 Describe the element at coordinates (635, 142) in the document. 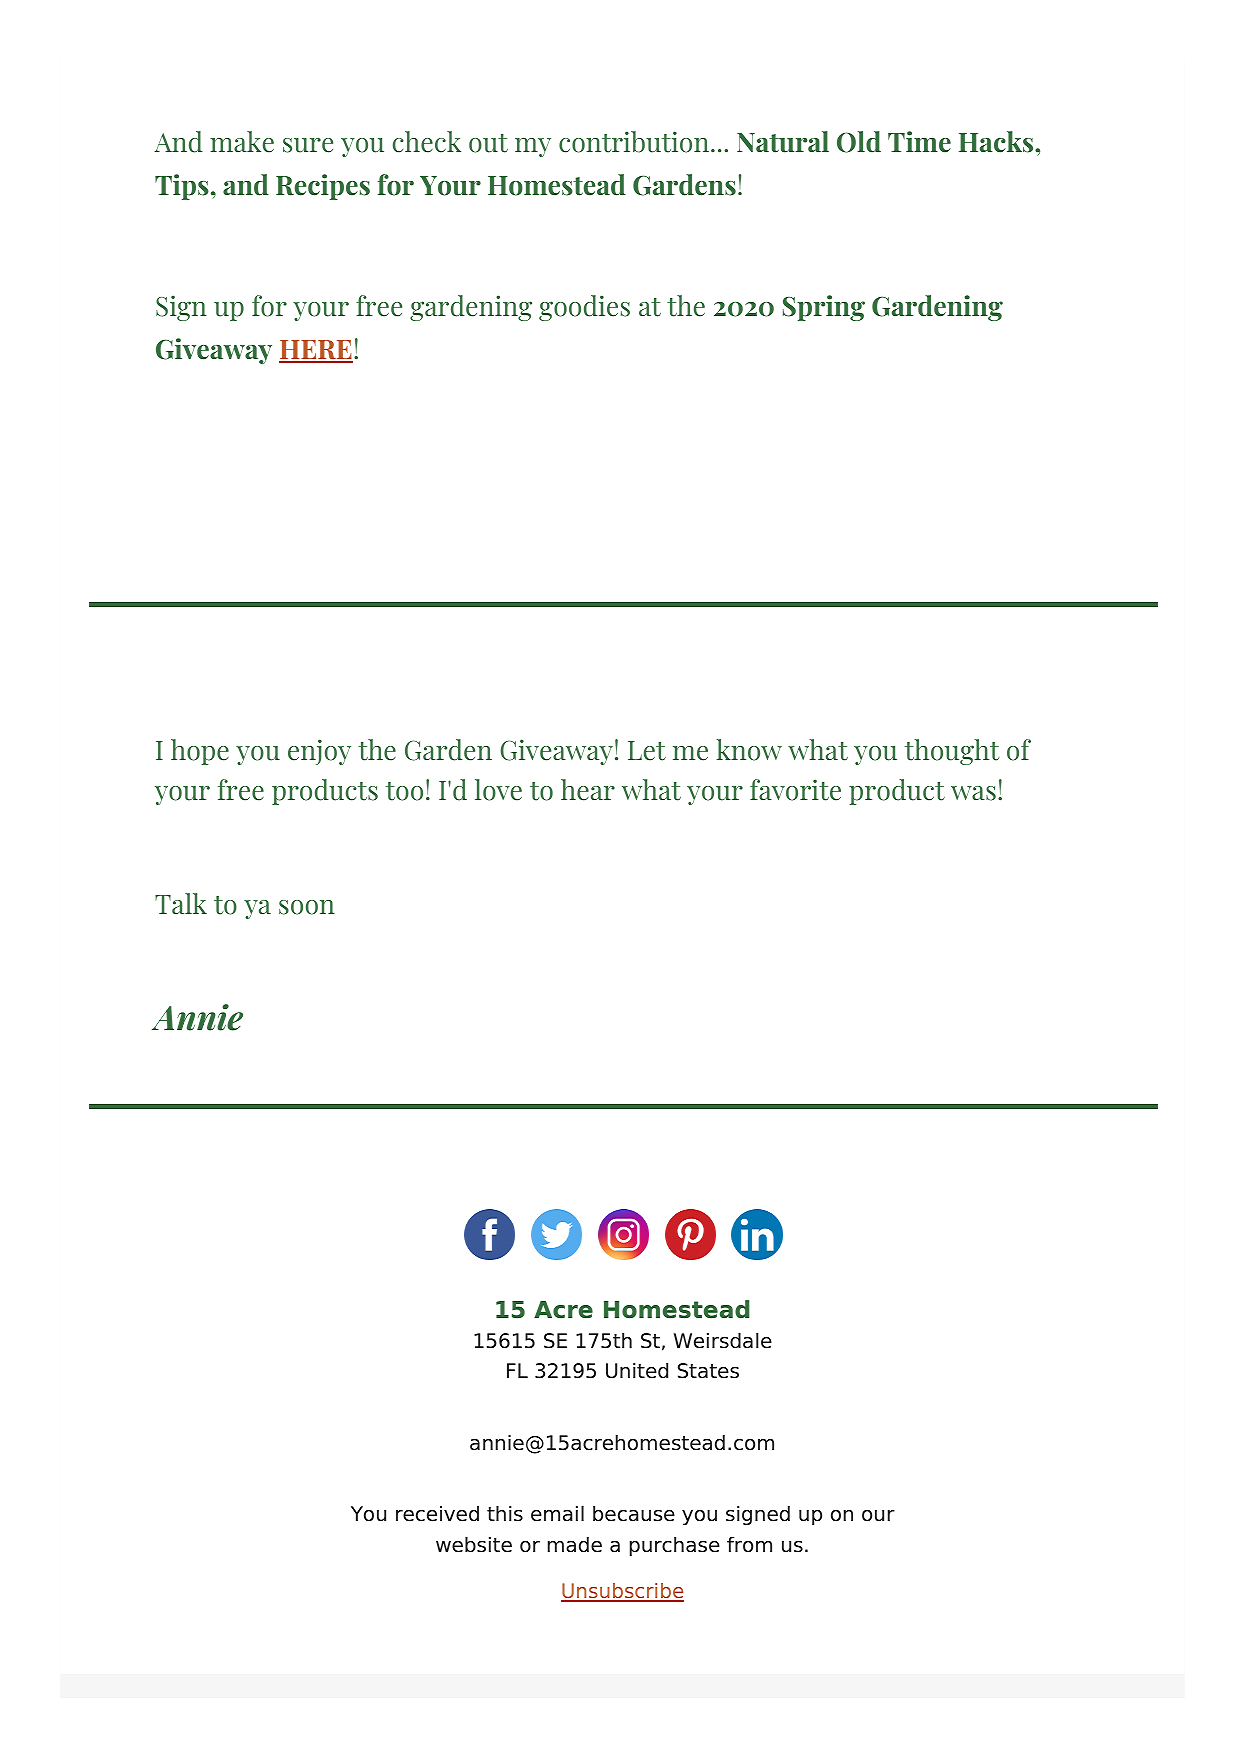

I see `contribution` at that location.
